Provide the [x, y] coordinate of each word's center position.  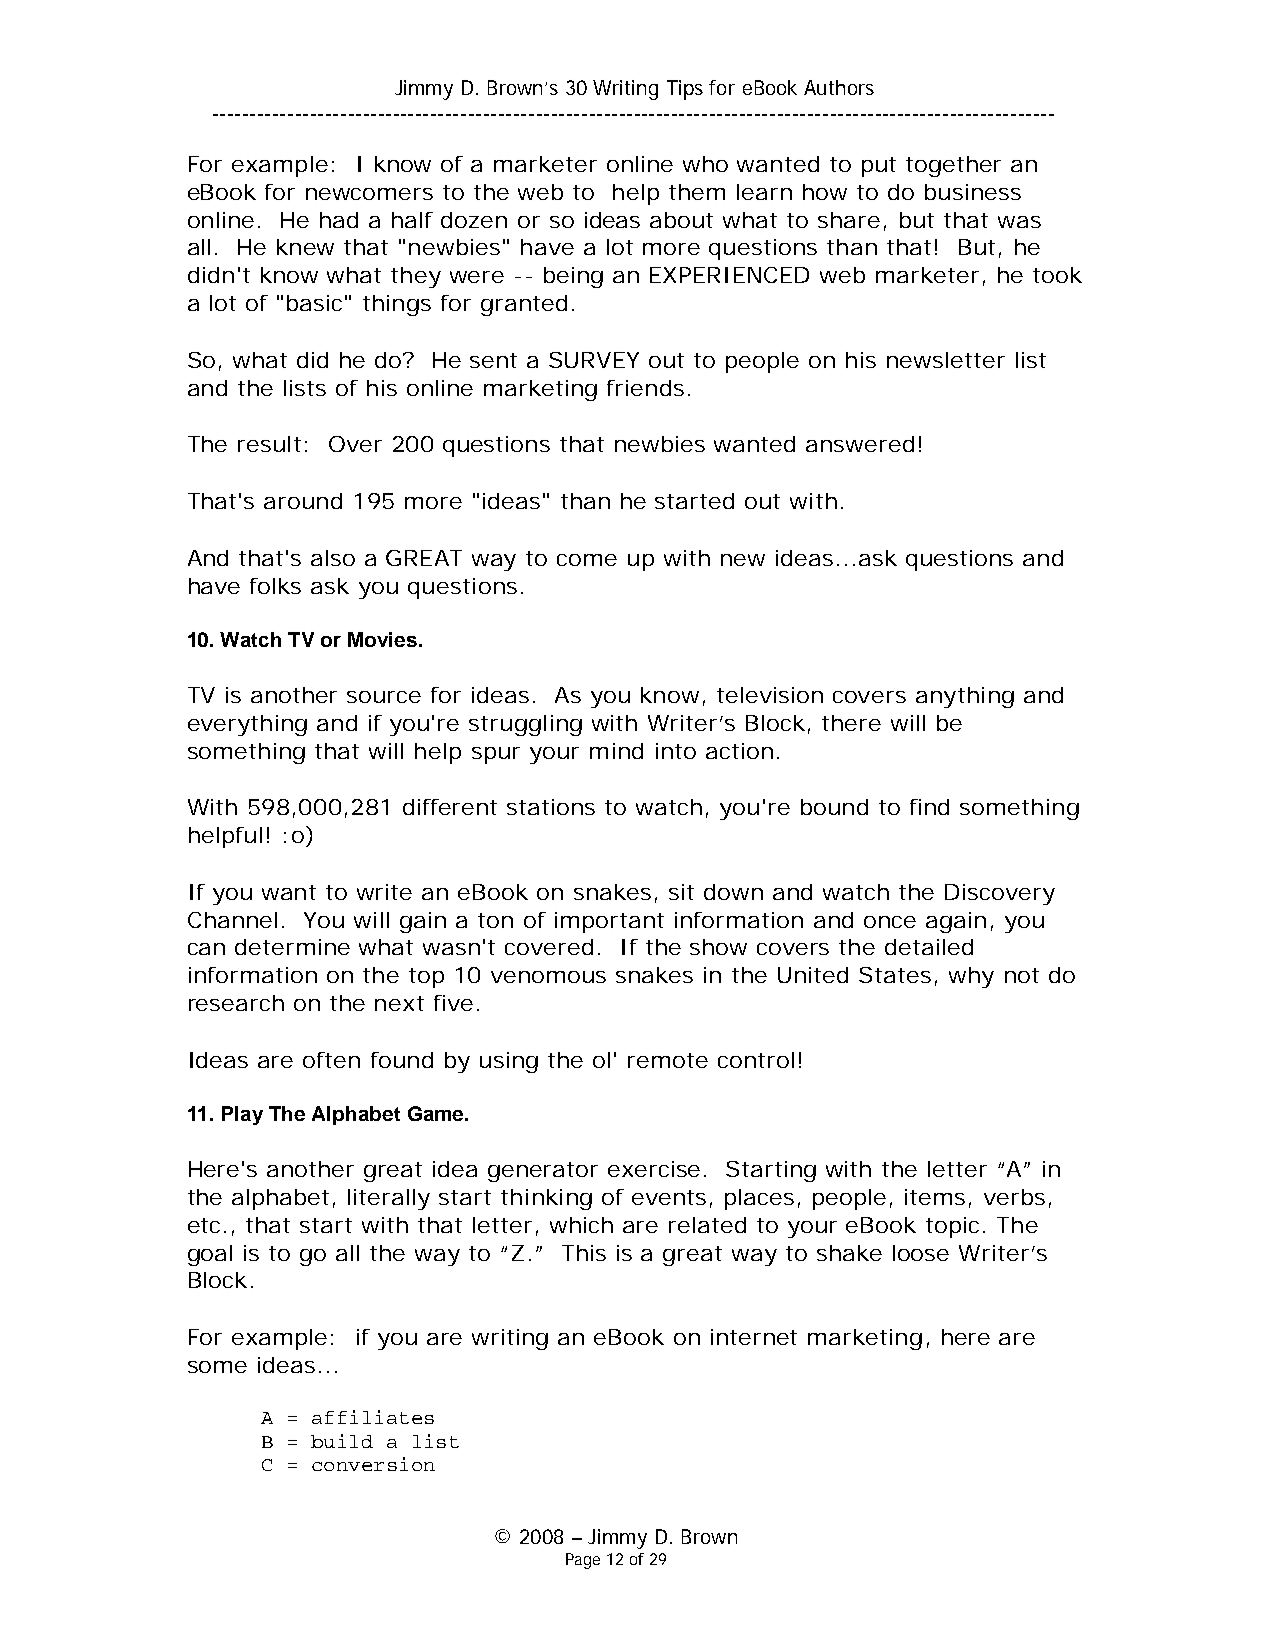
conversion [373, 1464]
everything [247, 725]
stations [551, 807]
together [953, 166]
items [935, 1197]
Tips [685, 90]
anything [965, 697]
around [303, 501]
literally [389, 1199]
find [929, 807]
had [339, 220]
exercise [654, 1169]
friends [645, 388]
